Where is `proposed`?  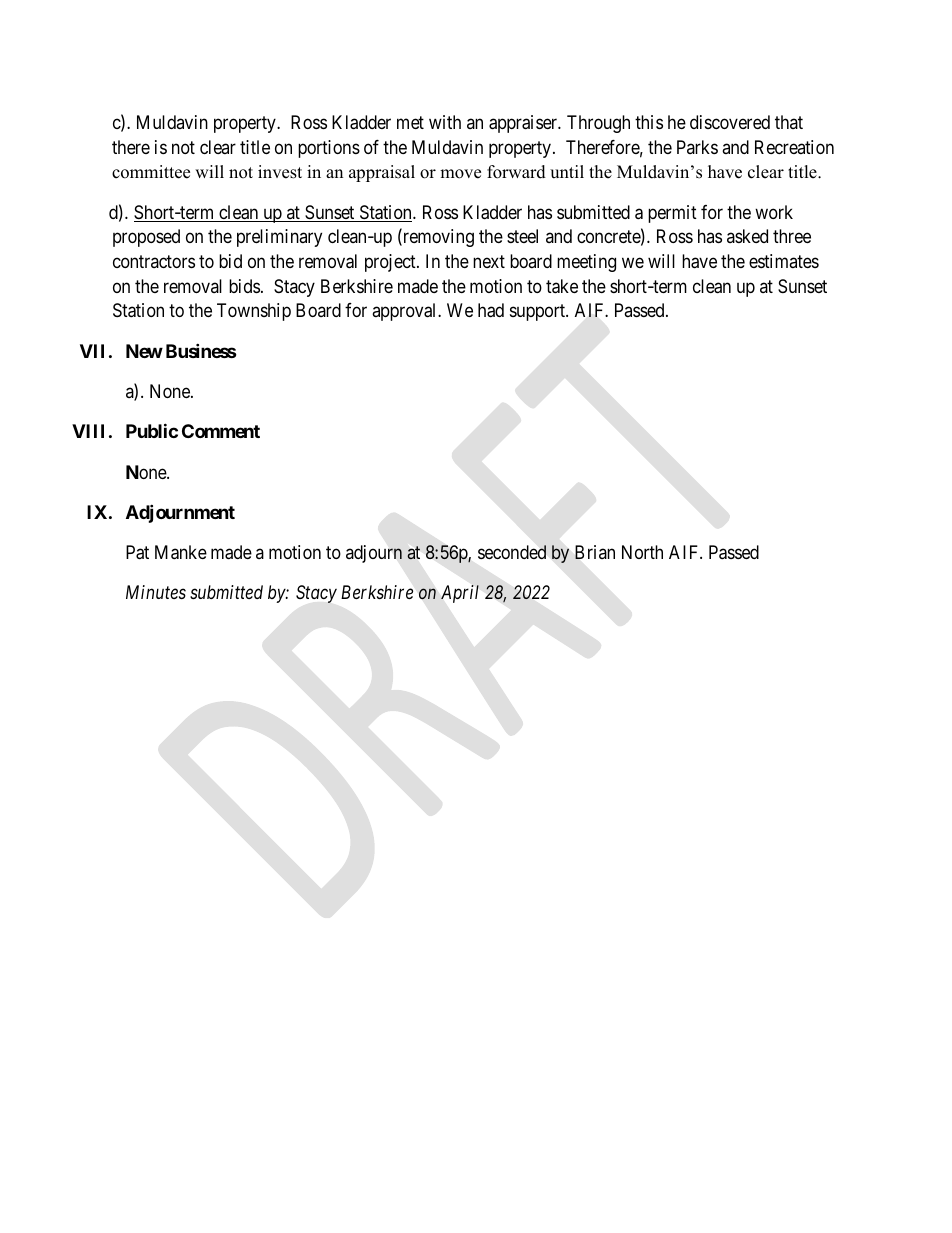
proposed is located at coordinates (146, 238).
